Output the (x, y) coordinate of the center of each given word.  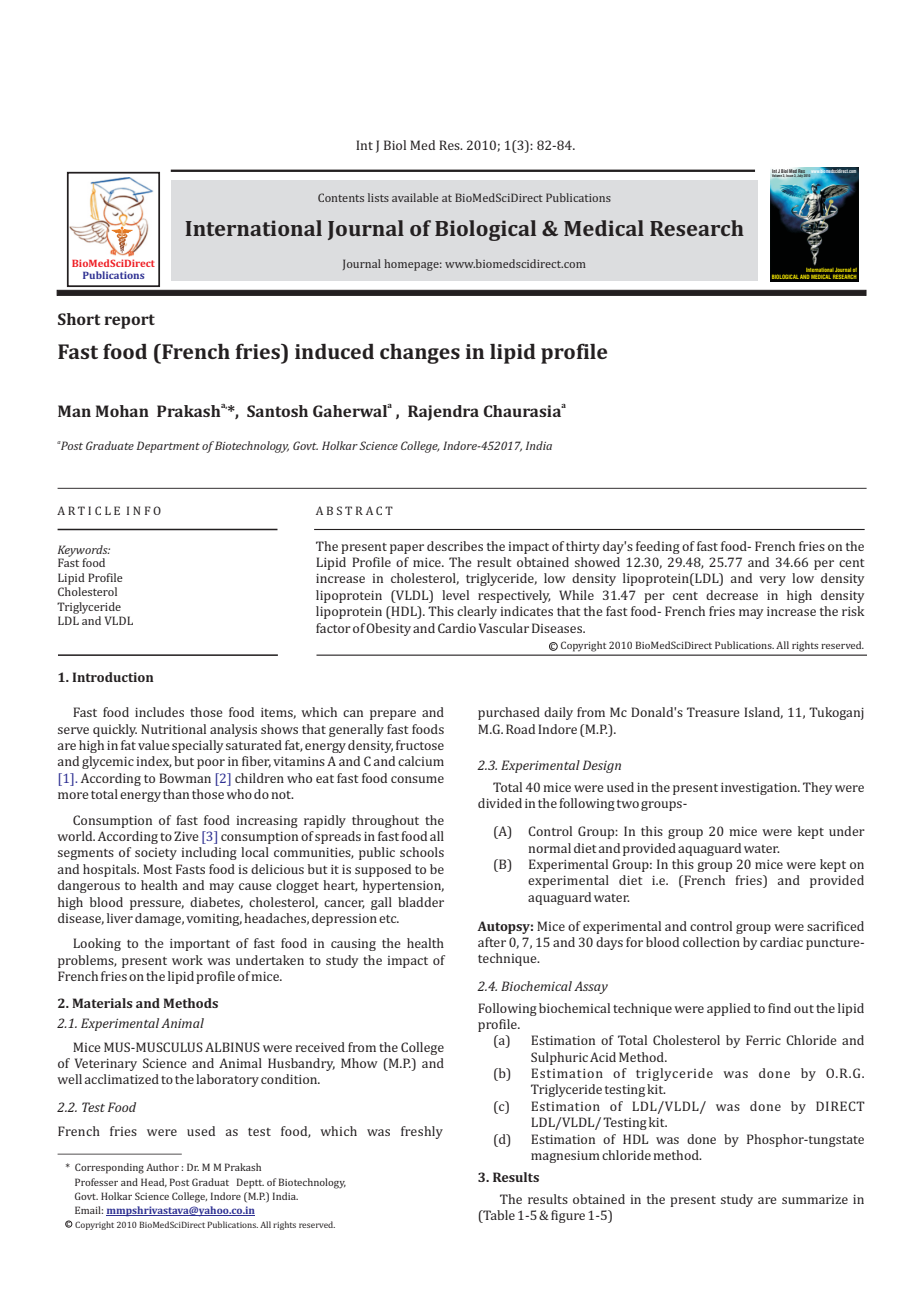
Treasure (713, 712)
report (129, 321)
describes (455, 546)
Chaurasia (522, 411)
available (415, 197)
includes (159, 712)
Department (168, 447)
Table (498, 1216)
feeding (658, 547)
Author (162, 1167)
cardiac (781, 942)
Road (520, 729)
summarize (815, 1199)
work (187, 960)
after (492, 942)
